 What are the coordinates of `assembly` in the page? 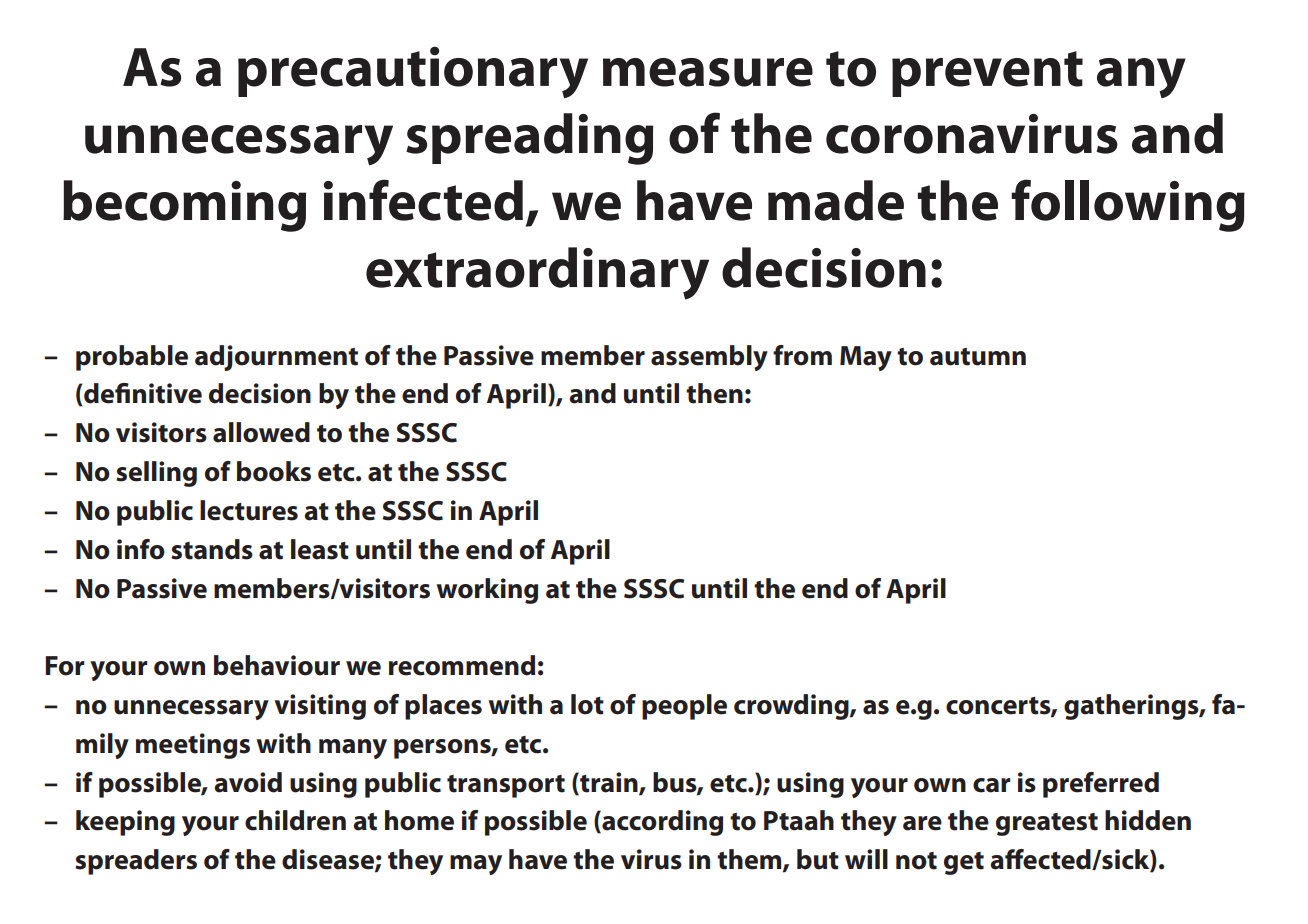 It's located at (709, 358).
